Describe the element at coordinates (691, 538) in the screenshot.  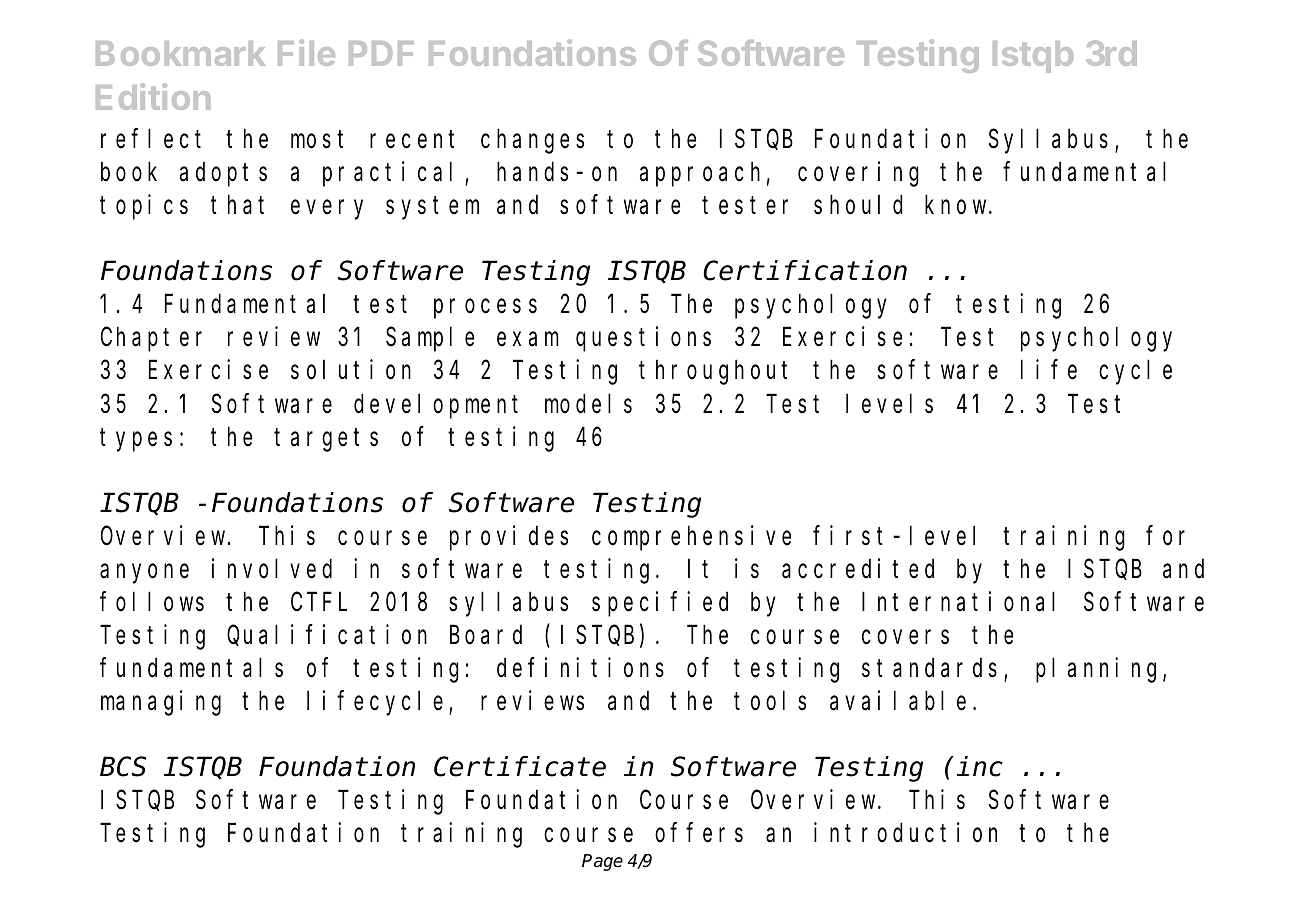
I see `comprehensive` at that location.
